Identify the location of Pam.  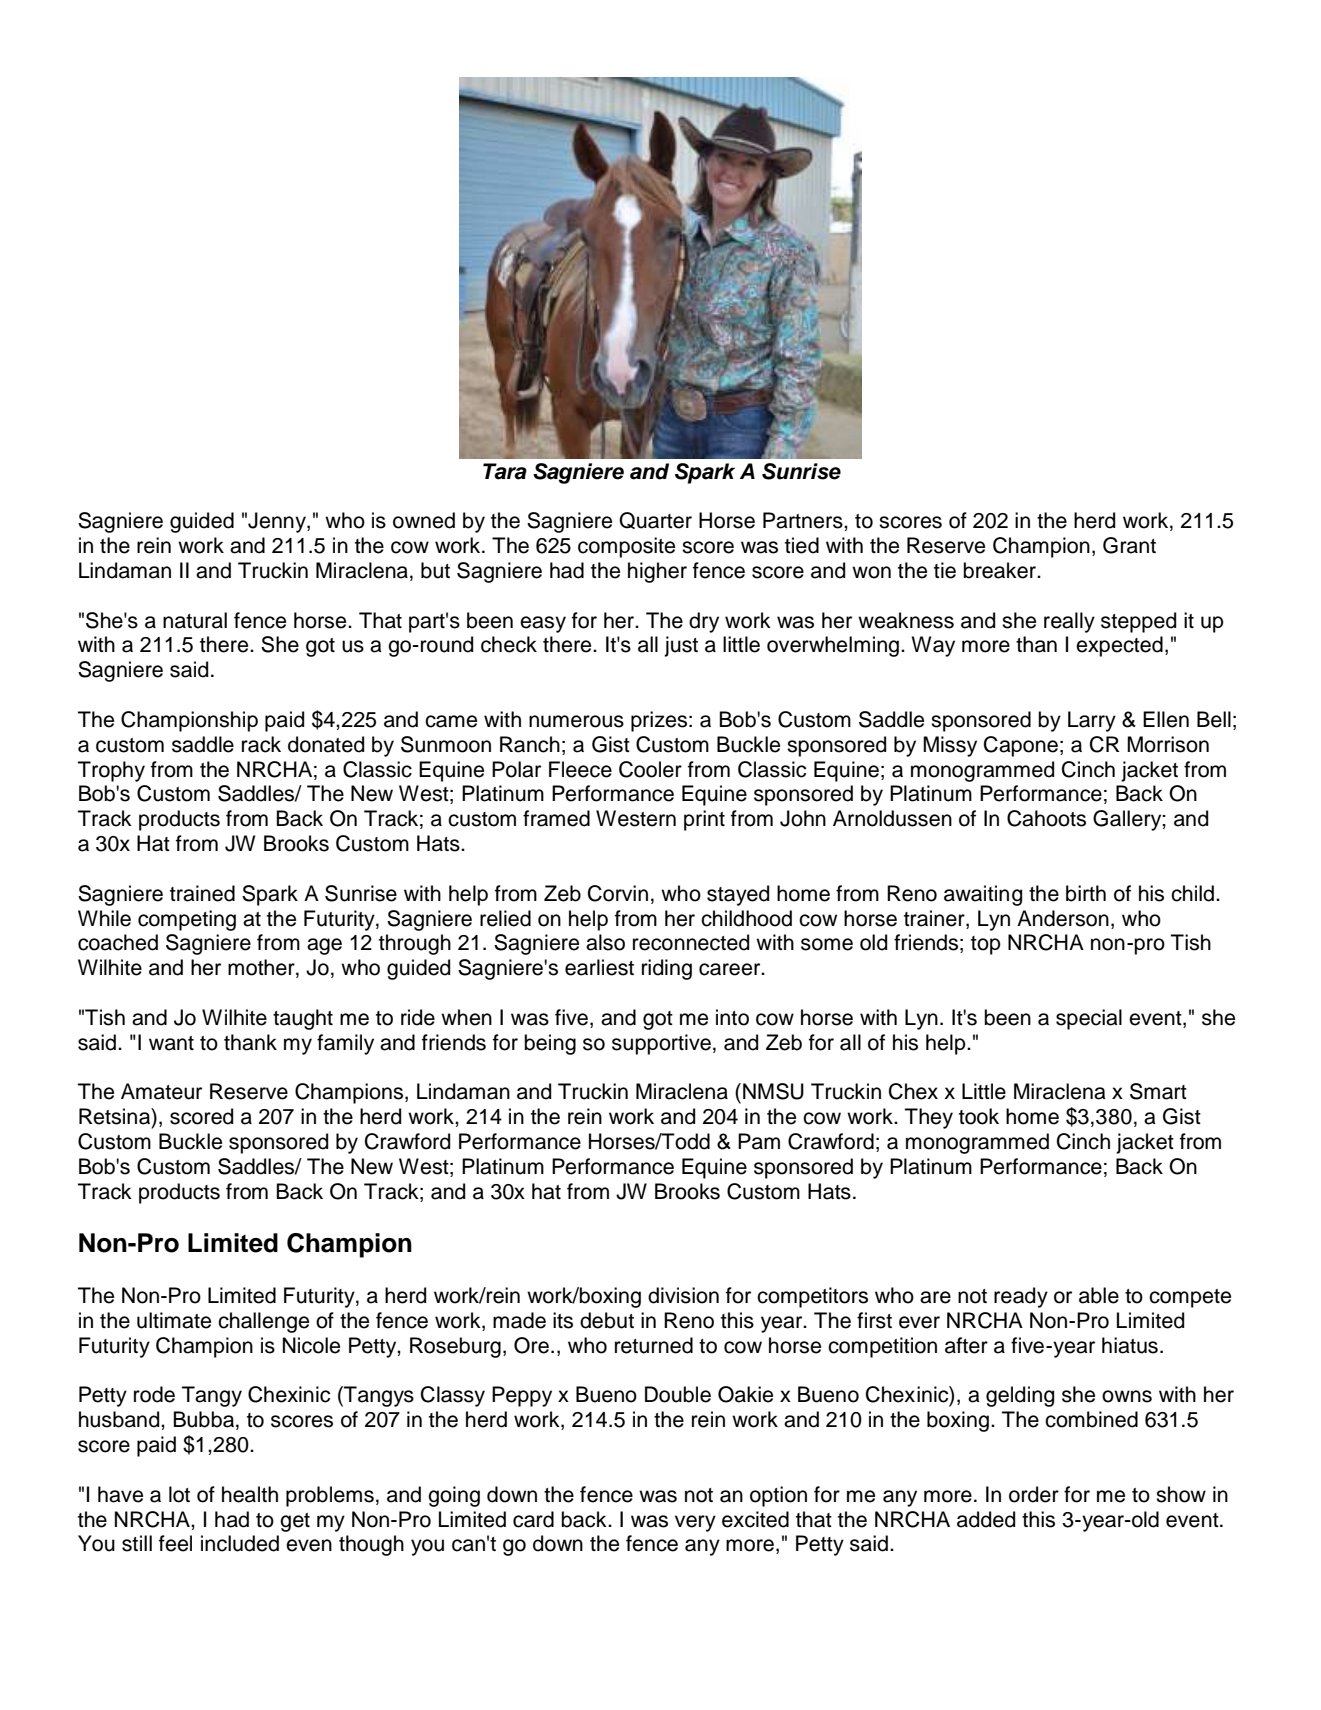
(759, 1141).
